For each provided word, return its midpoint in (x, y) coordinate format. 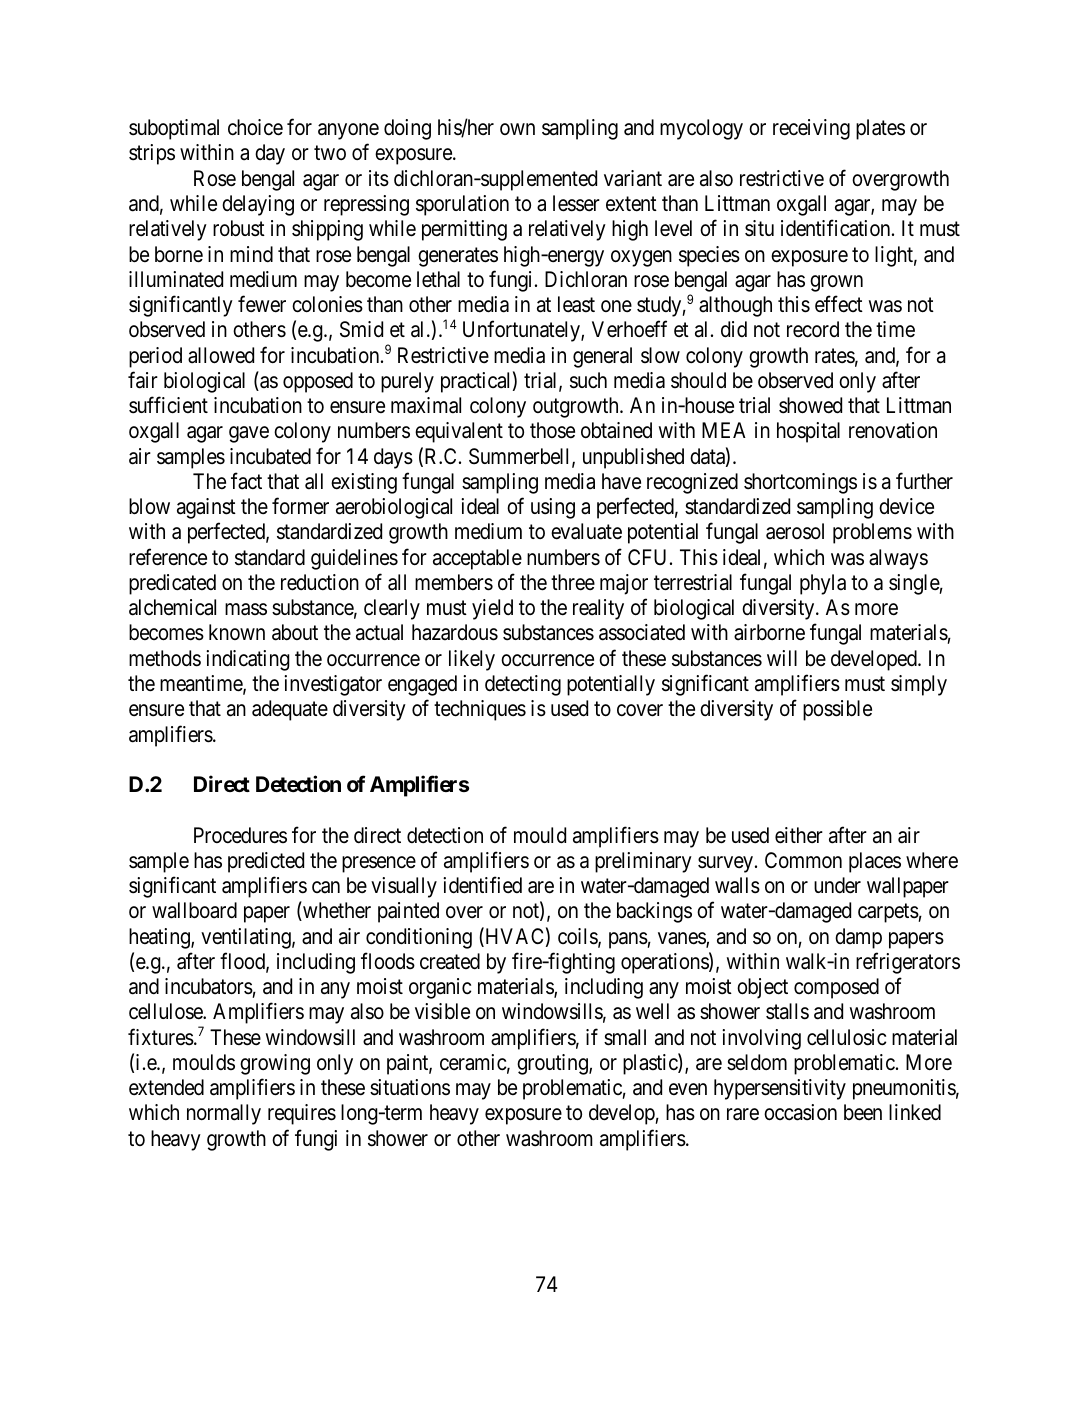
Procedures (240, 835)
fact (246, 481)
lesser (576, 203)
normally (224, 1114)
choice (255, 127)
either (799, 835)
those (552, 430)
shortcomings (800, 483)
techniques (480, 710)
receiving (811, 129)
